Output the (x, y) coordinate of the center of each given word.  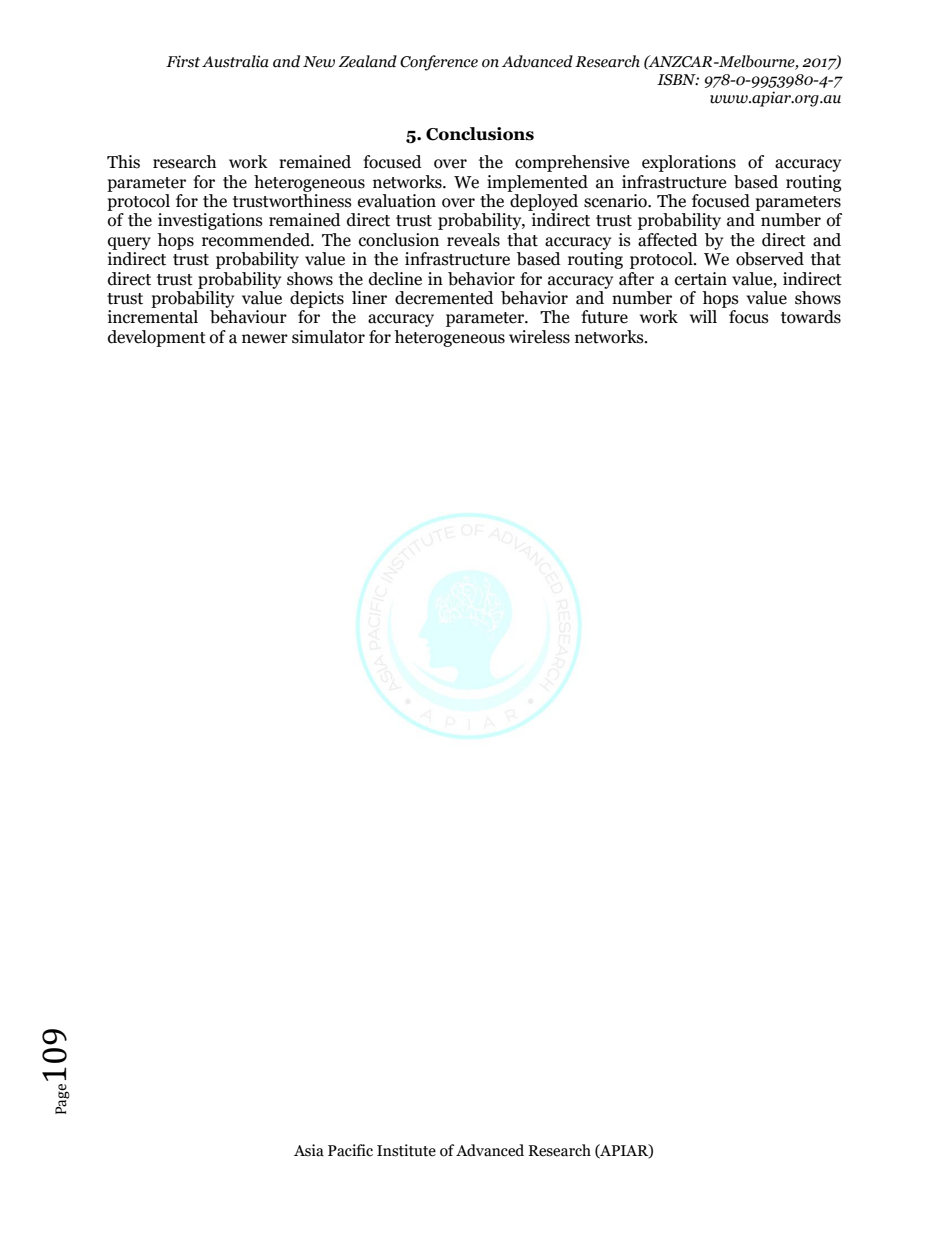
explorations (689, 163)
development (157, 338)
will (703, 316)
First (183, 61)
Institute (406, 1150)
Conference (439, 63)
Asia (309, 1150)
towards (811, 317)
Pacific (350, 1150)
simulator (328, 337)
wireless (539, 337)
